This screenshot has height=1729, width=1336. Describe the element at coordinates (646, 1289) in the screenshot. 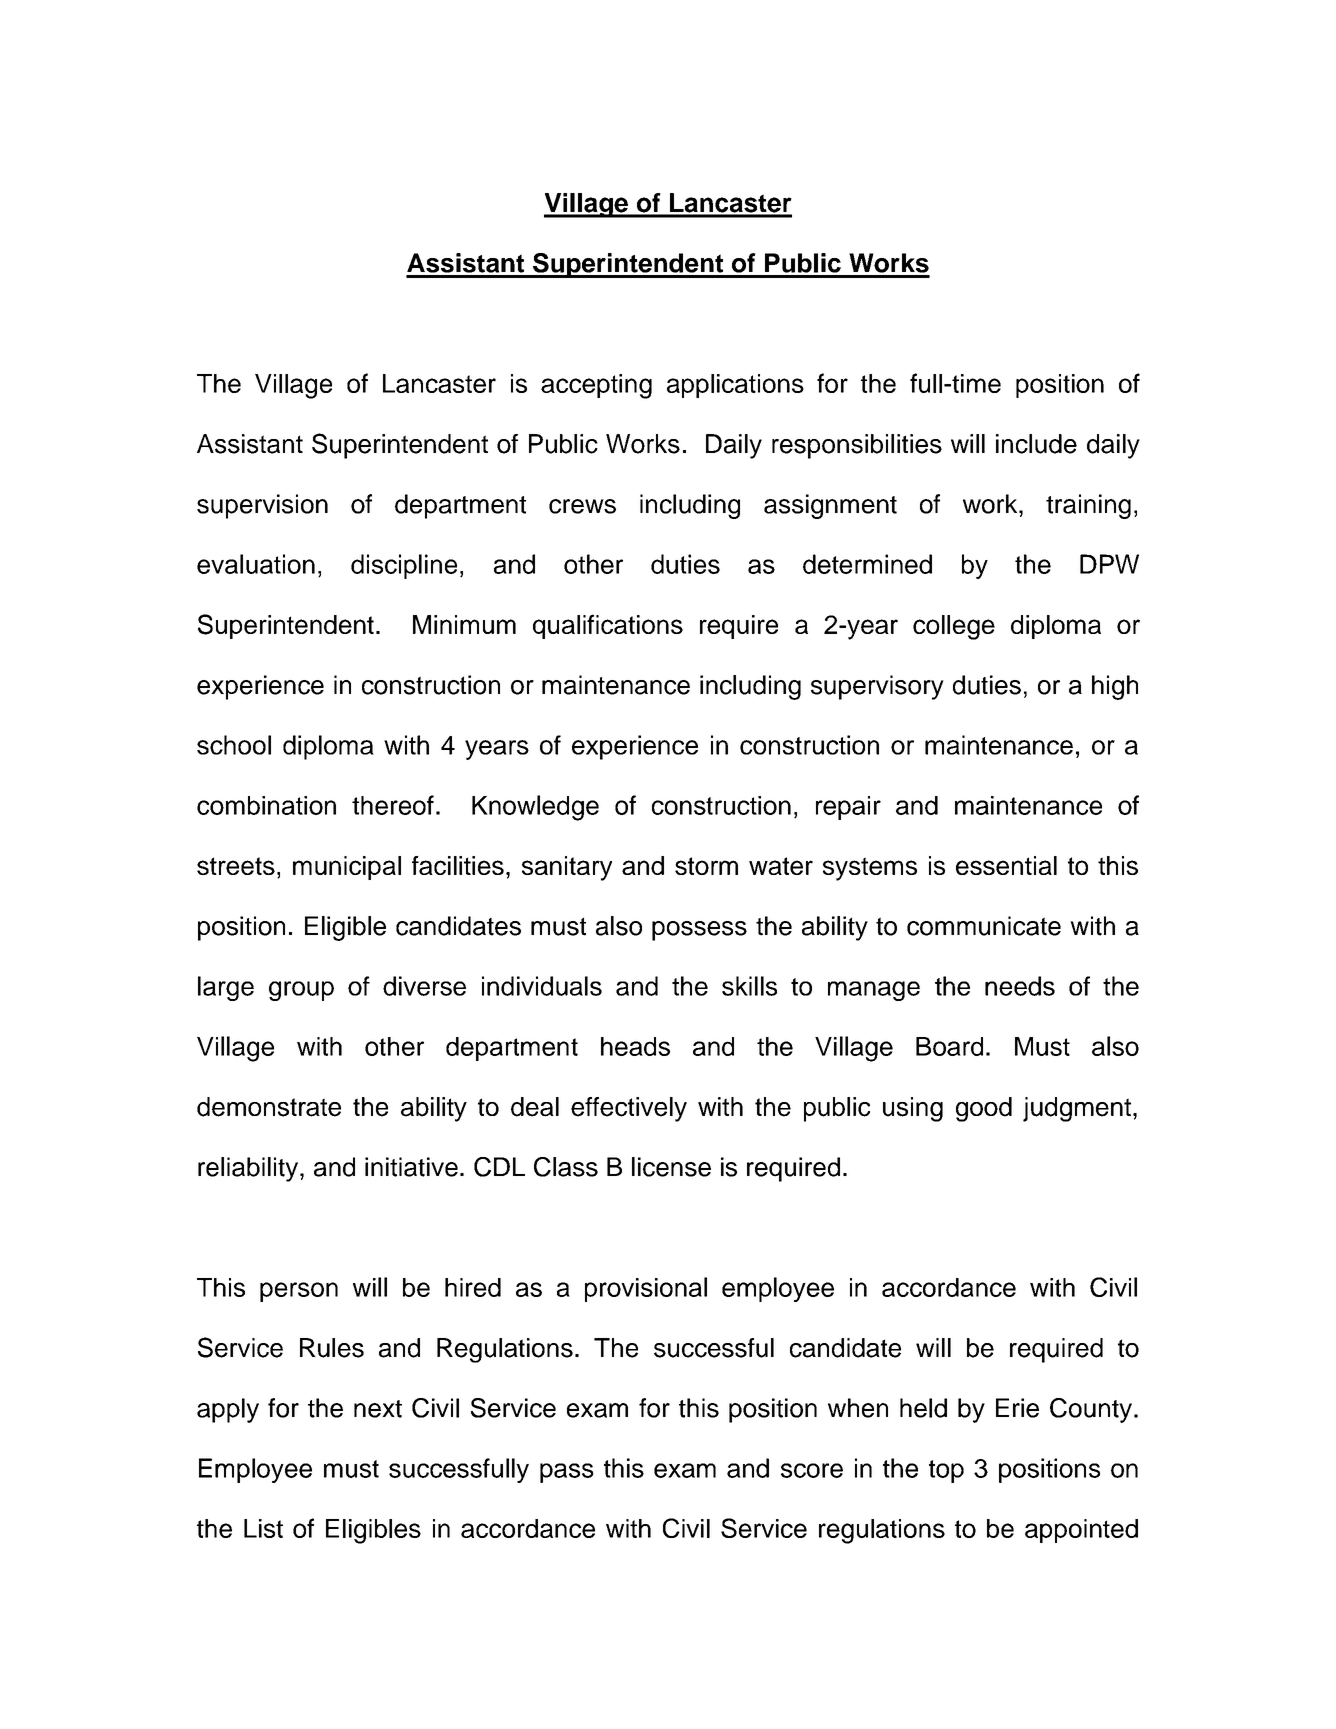

I see `provisional` at that location.
